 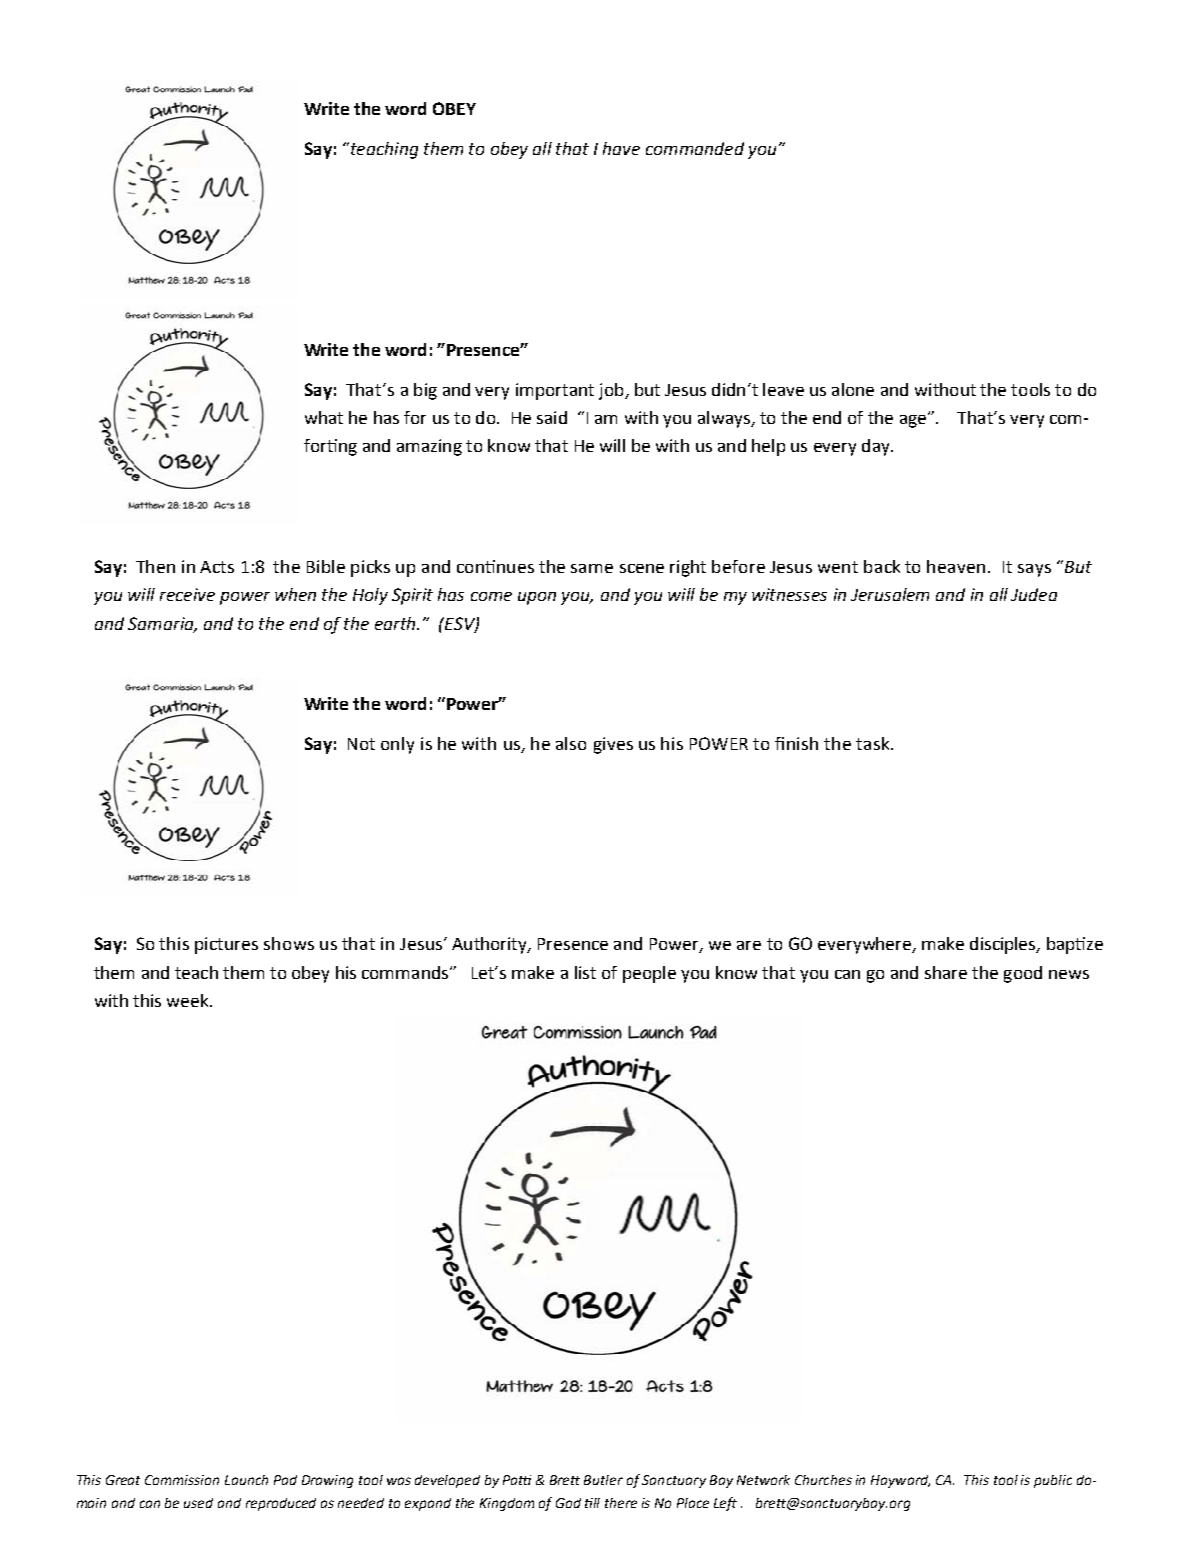 What do you see at coordinates (246, 1480) in the image?
I see `Launch` at bounding box center [246, 1480].
